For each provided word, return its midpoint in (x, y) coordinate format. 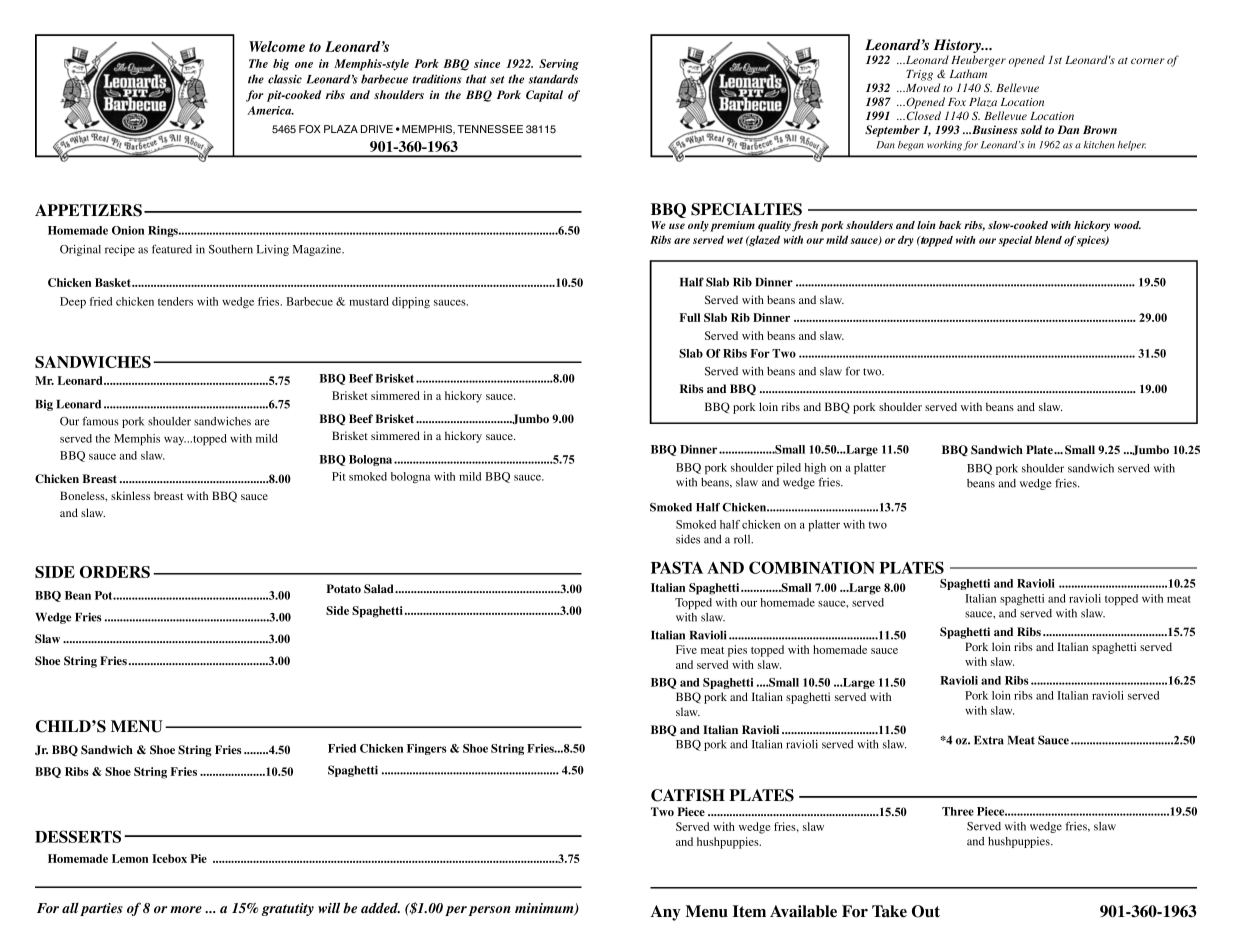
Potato (343, 588)
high (815, 469)
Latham (968, 73)
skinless (130, 495)
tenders (175, 301)
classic (285, 79)
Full (689, 317)
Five (686, 649)
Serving (559, 65)
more (186, 909)
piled (788, 469)
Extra (989, 740)
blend (1048, 240)
